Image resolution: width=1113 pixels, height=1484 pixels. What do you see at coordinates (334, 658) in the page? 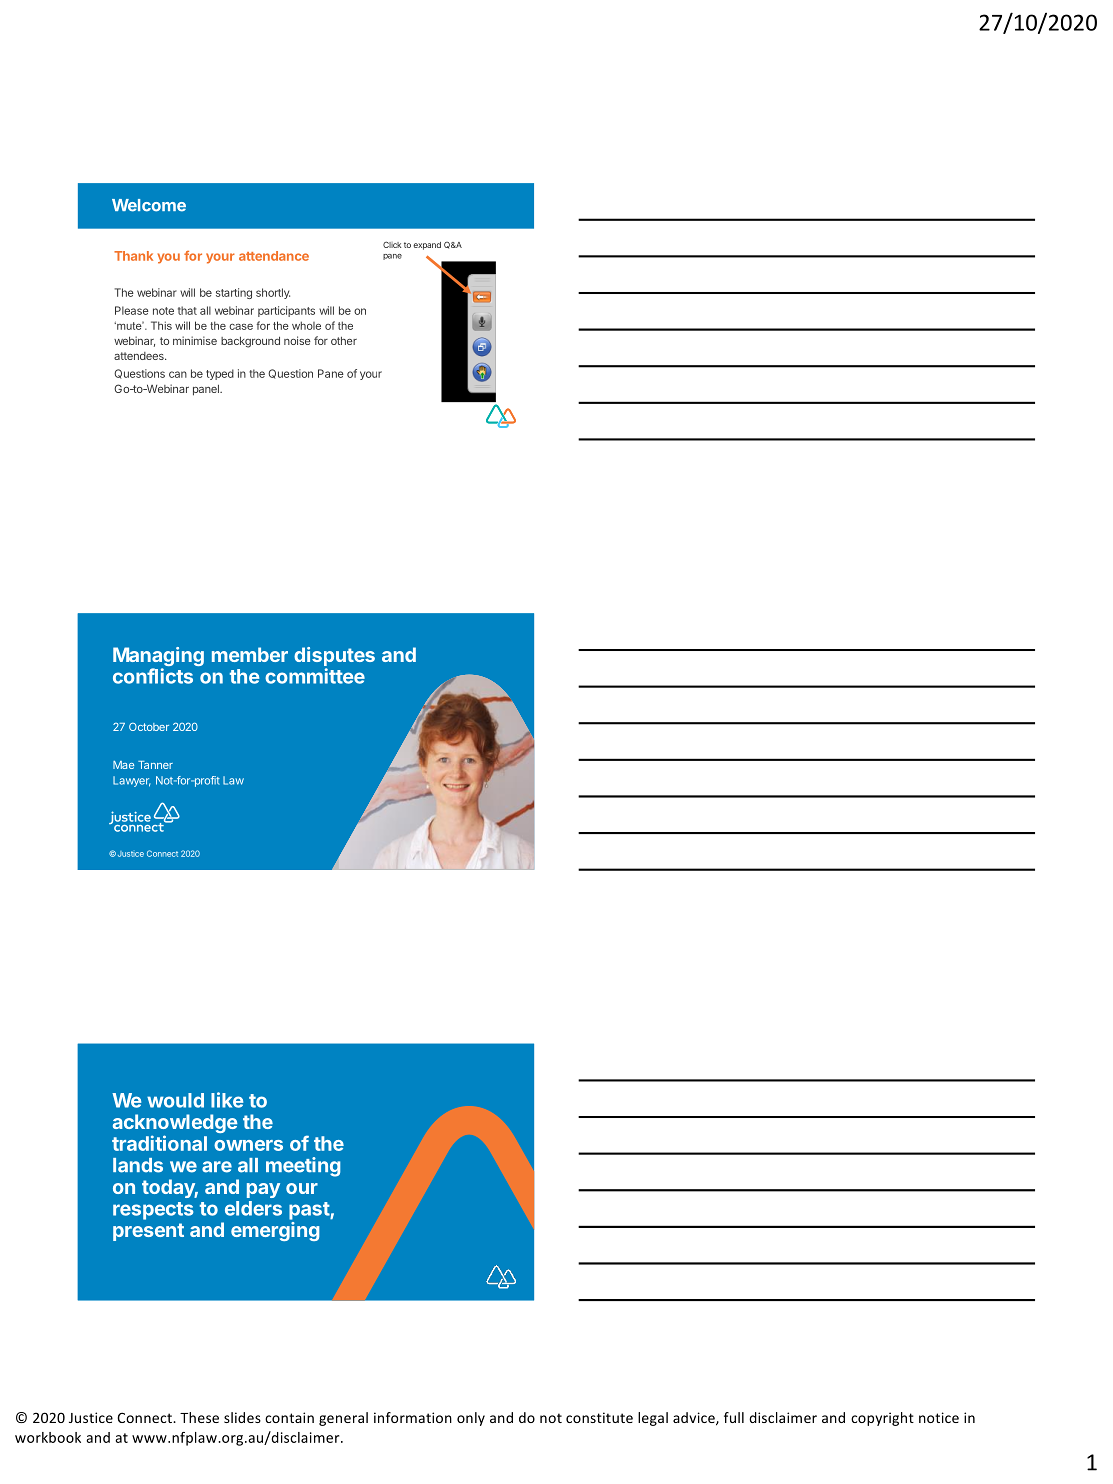
I see `disputes` at bounding box center [334, 658].
